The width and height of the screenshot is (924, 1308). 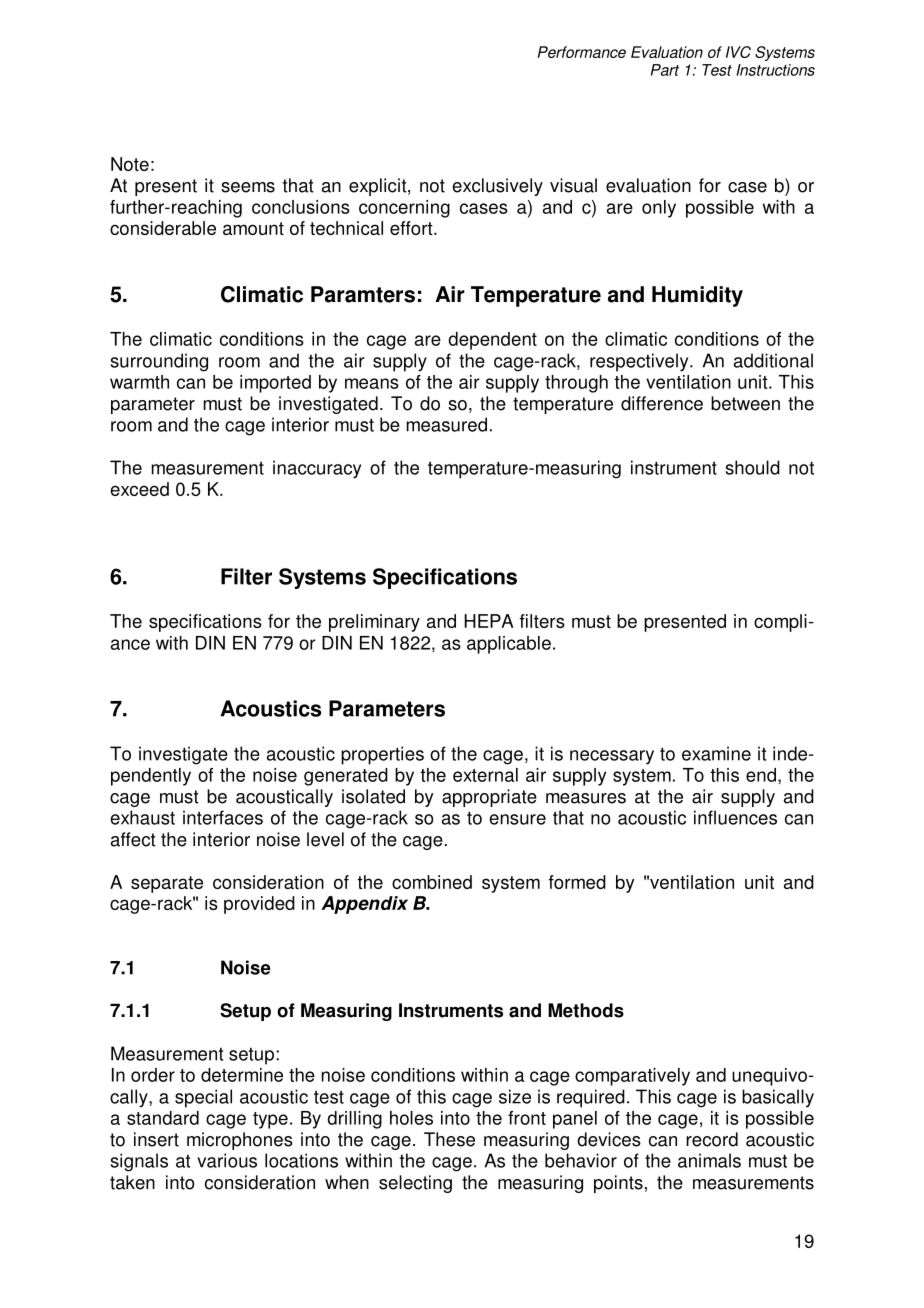 What do you see at coordinates (665, 70) in the screenshot?
I see `Part` at bounding box center [665, 70].
